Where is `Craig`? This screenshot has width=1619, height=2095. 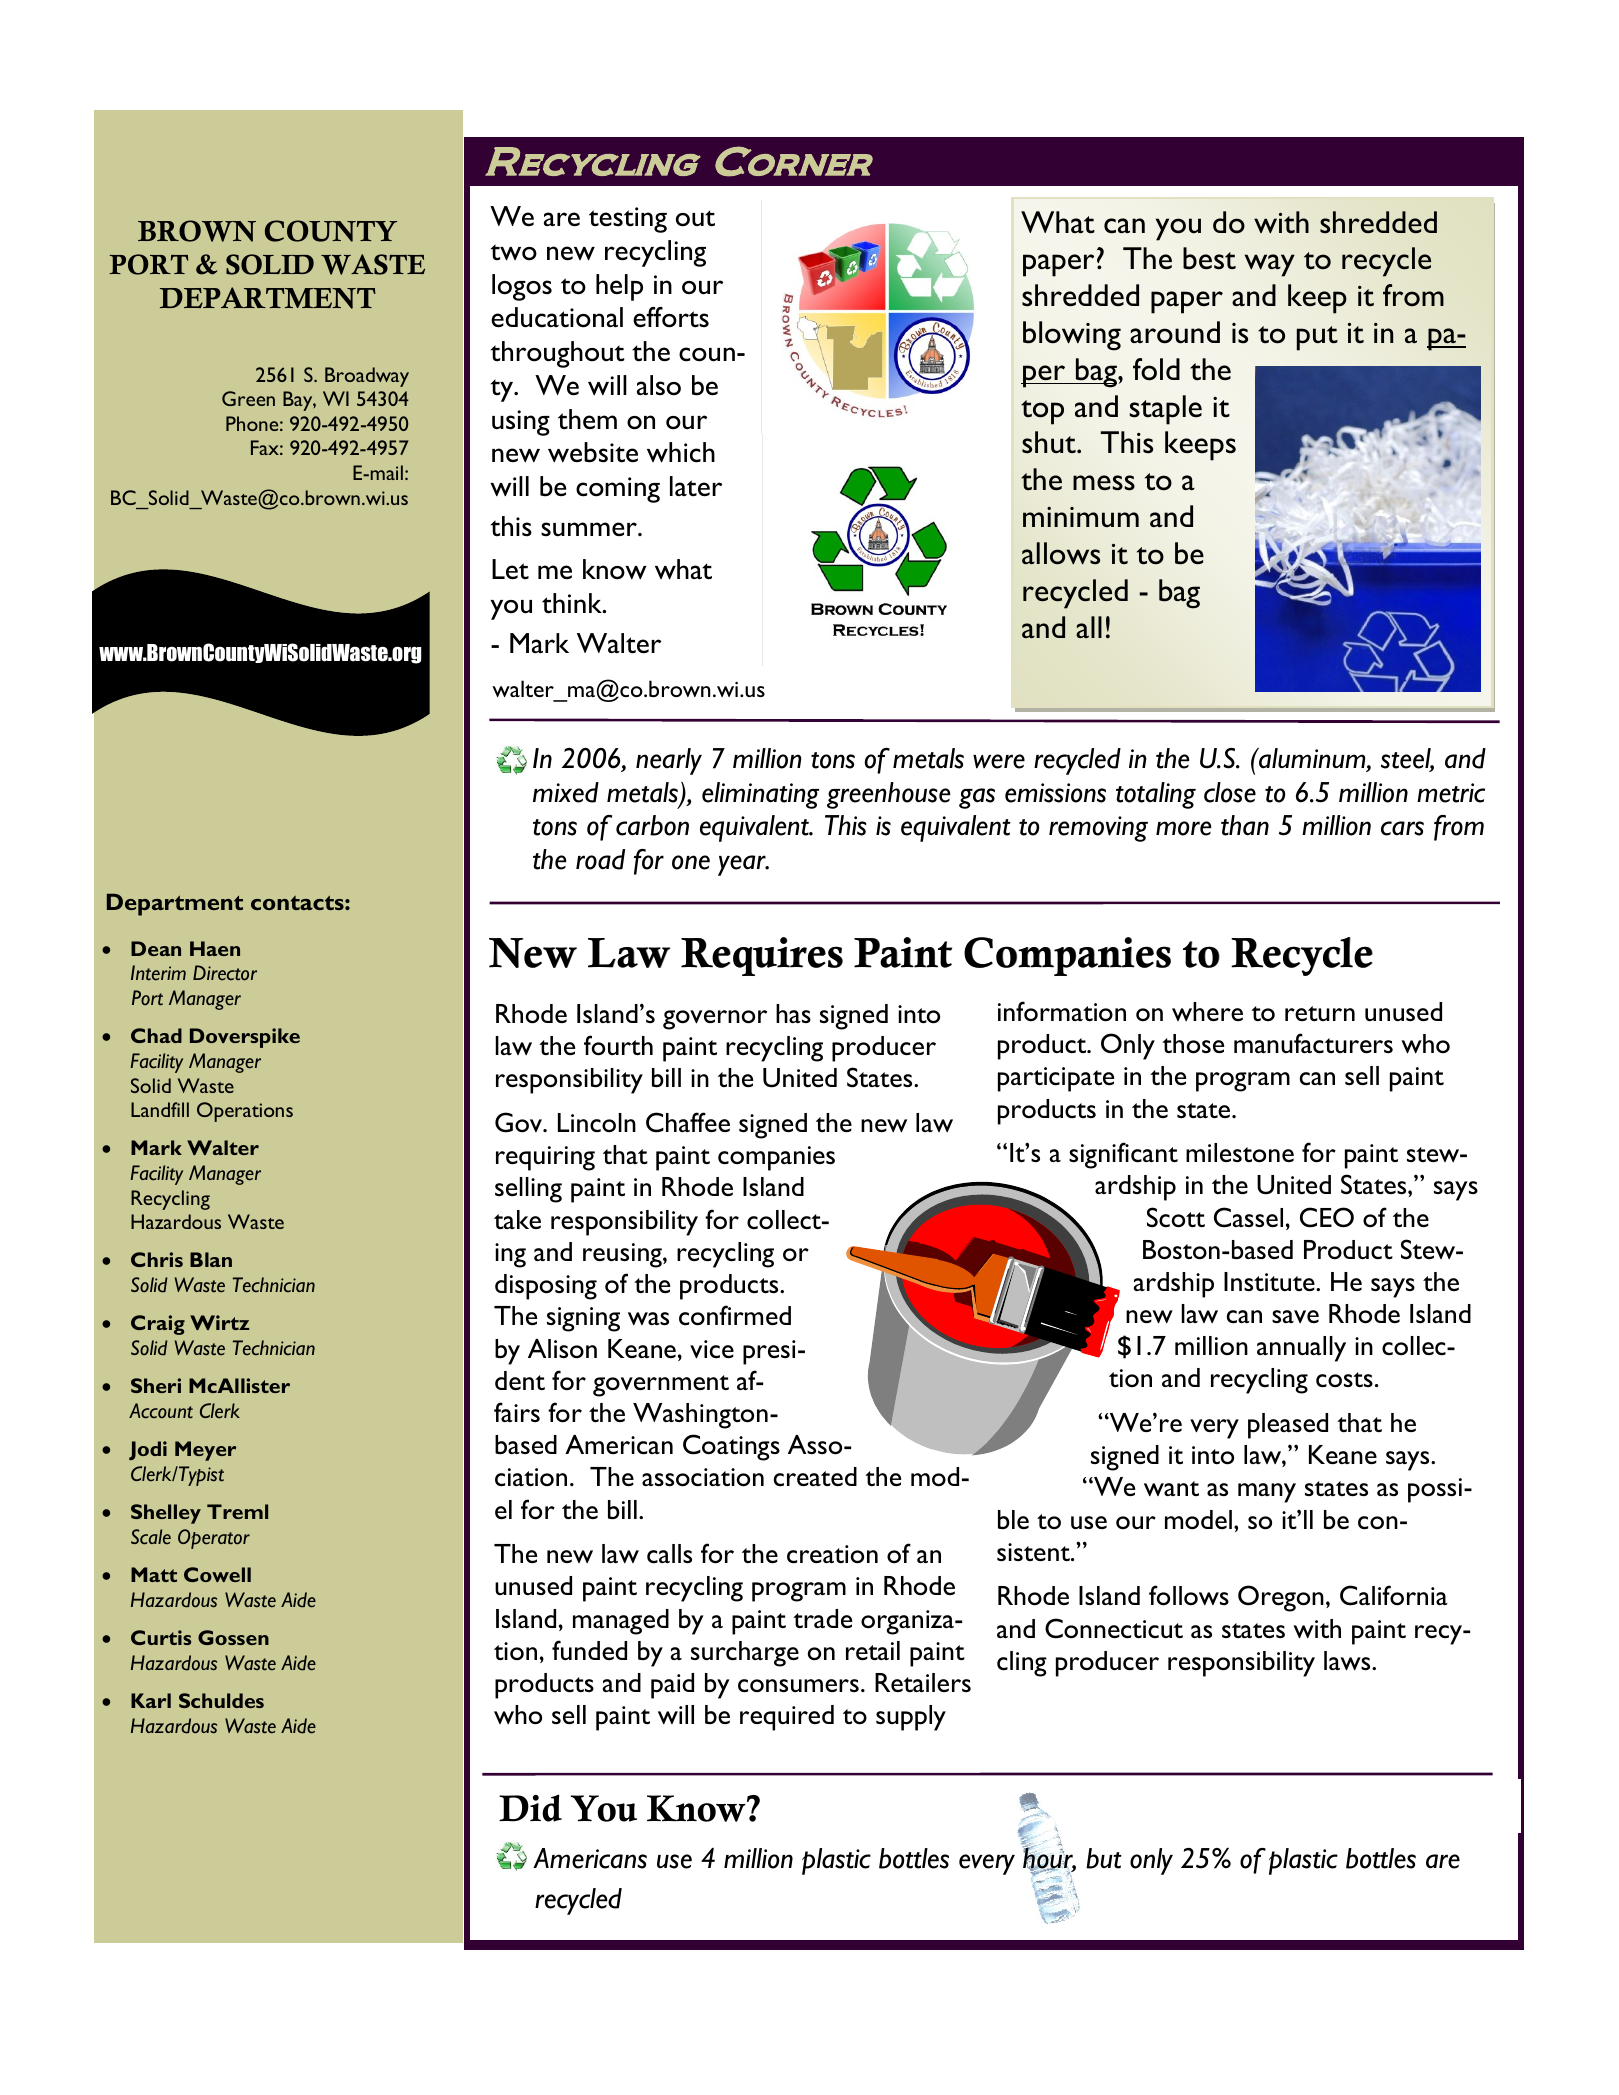 Craig is located at coordinates (158, 1325).
